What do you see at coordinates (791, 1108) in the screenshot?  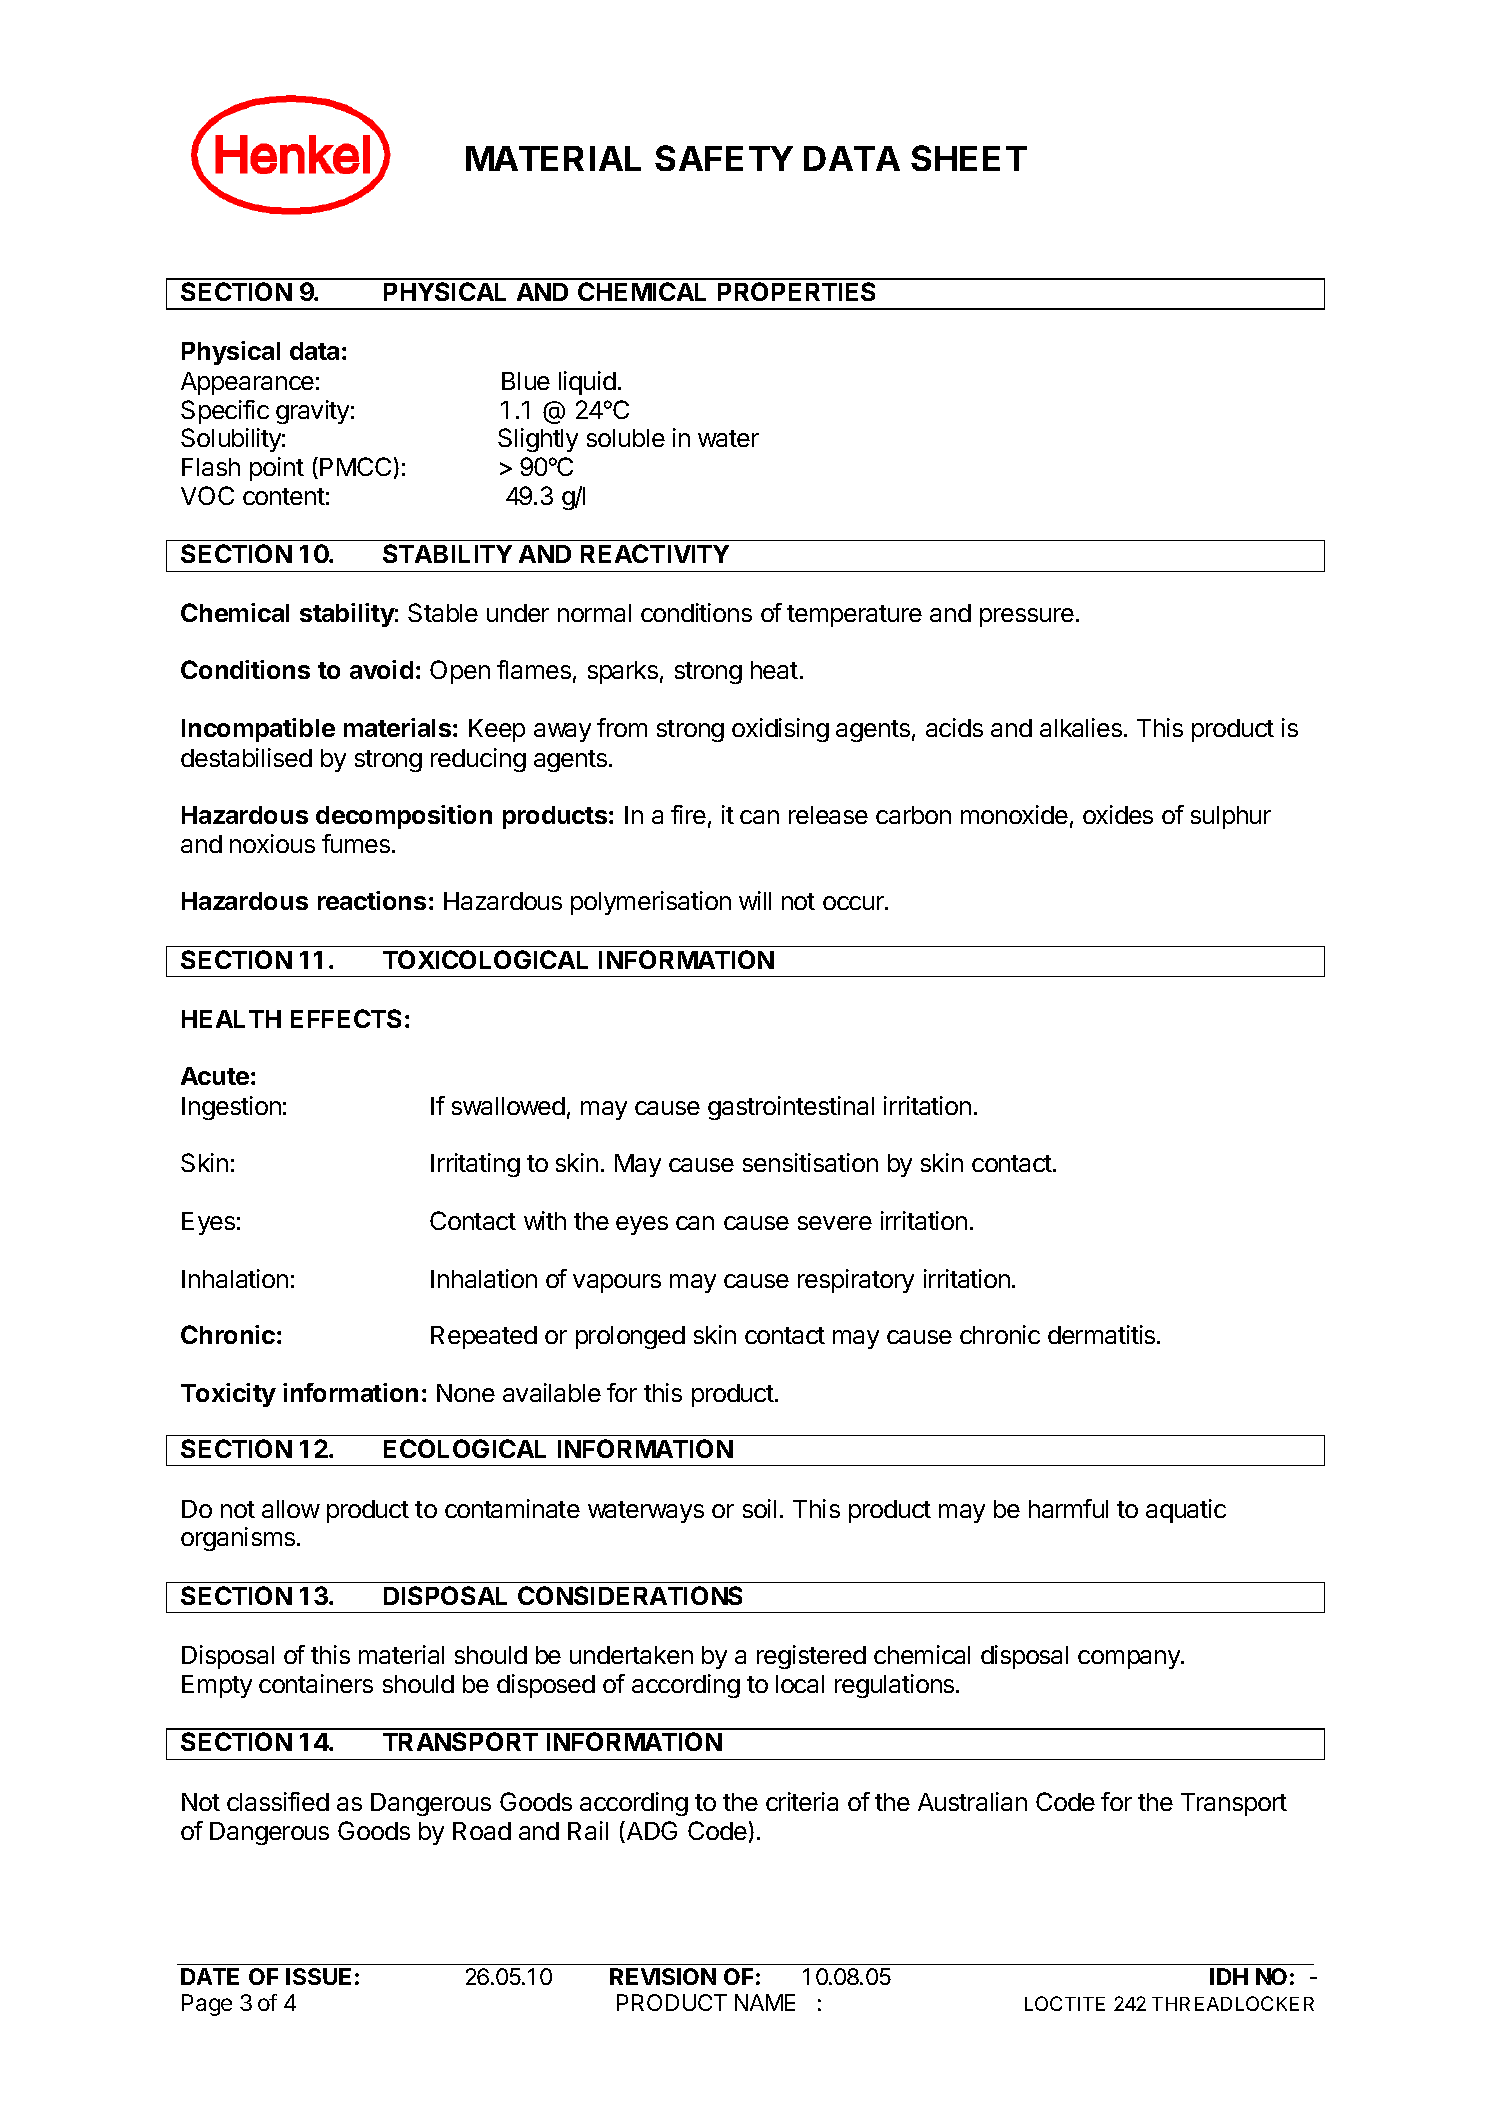 I see `gastrointestinal` at bounding box center [791, 1108].
